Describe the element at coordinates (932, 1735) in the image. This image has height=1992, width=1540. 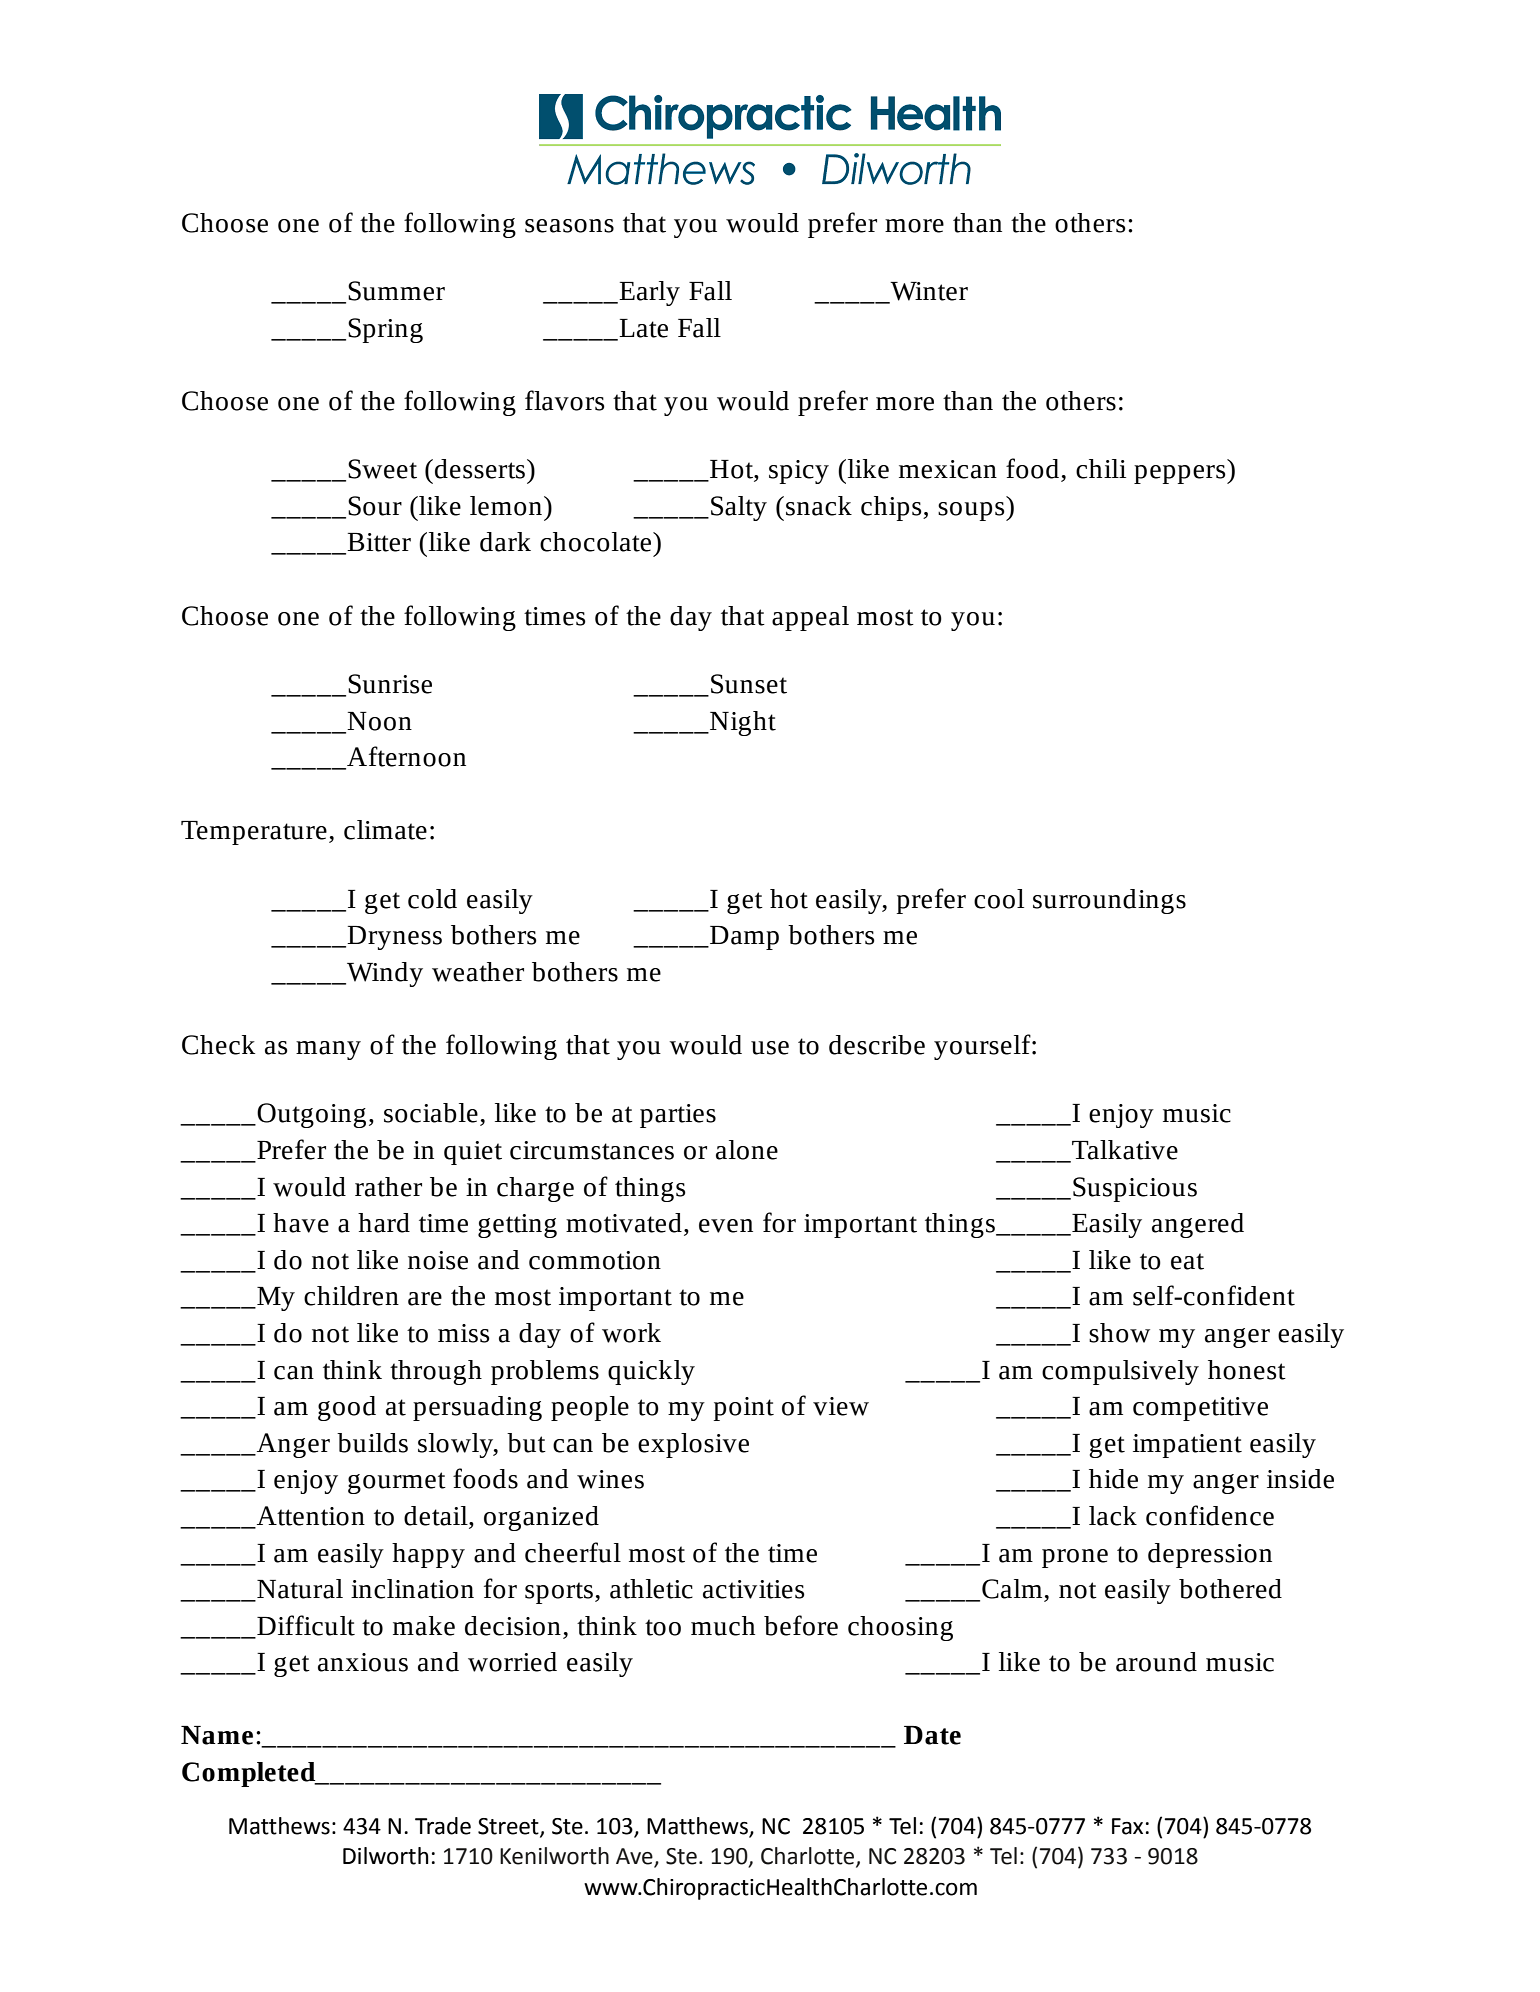
I see `Date` at that location.
